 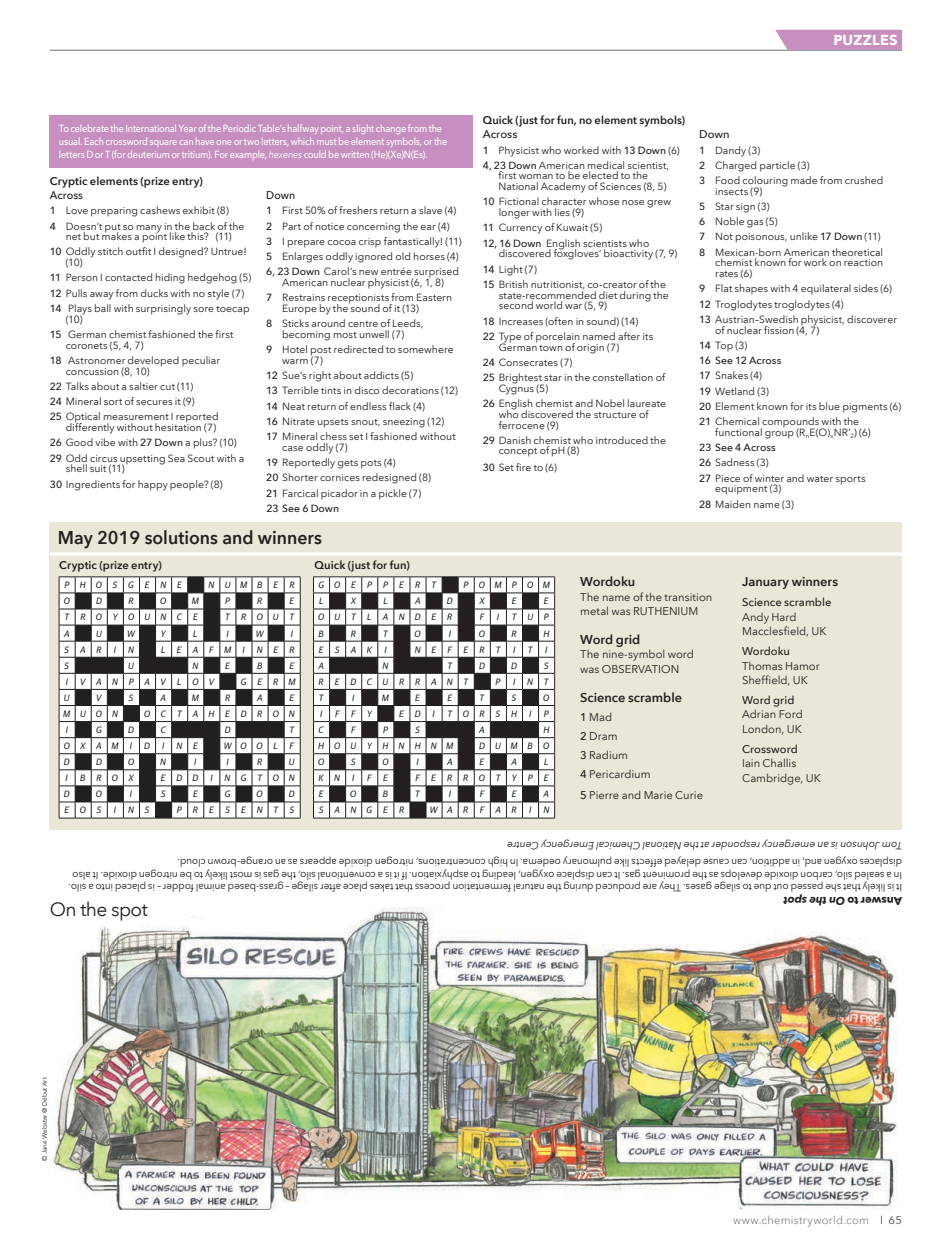 What do you see at coordinates (152, 362) in the image?
I see `developed` at bounding box center [152, 362].
